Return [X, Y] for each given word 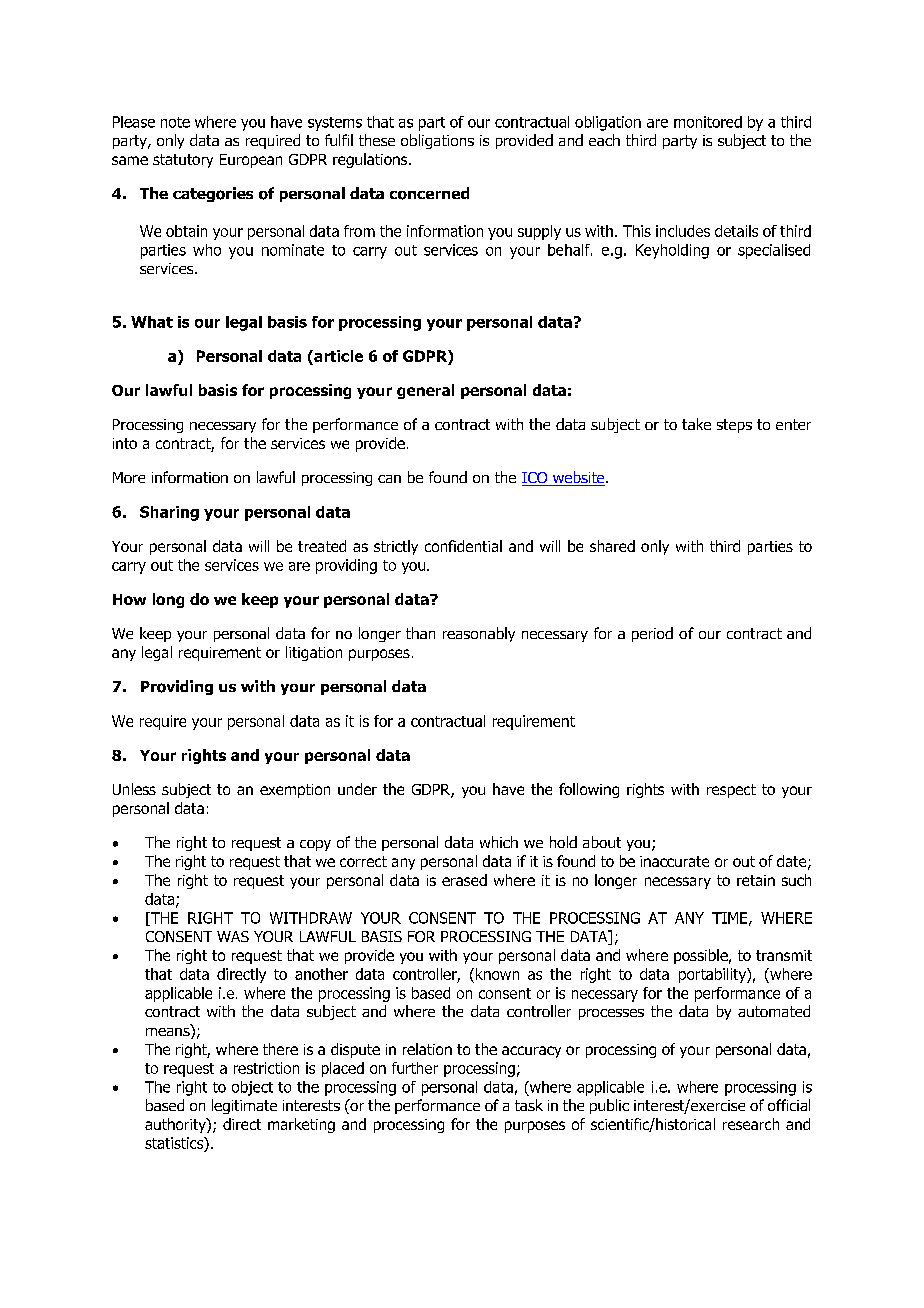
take [696, 424]
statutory [183, 161]
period [652, 634]
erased [464, 880]
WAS [233, 936]
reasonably [479, 634]
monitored [708, 122]
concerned [429, 193]
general [425, 391]
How [129, 599]
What [152, 322]
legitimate [244, 1106]
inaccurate [674, 861]
